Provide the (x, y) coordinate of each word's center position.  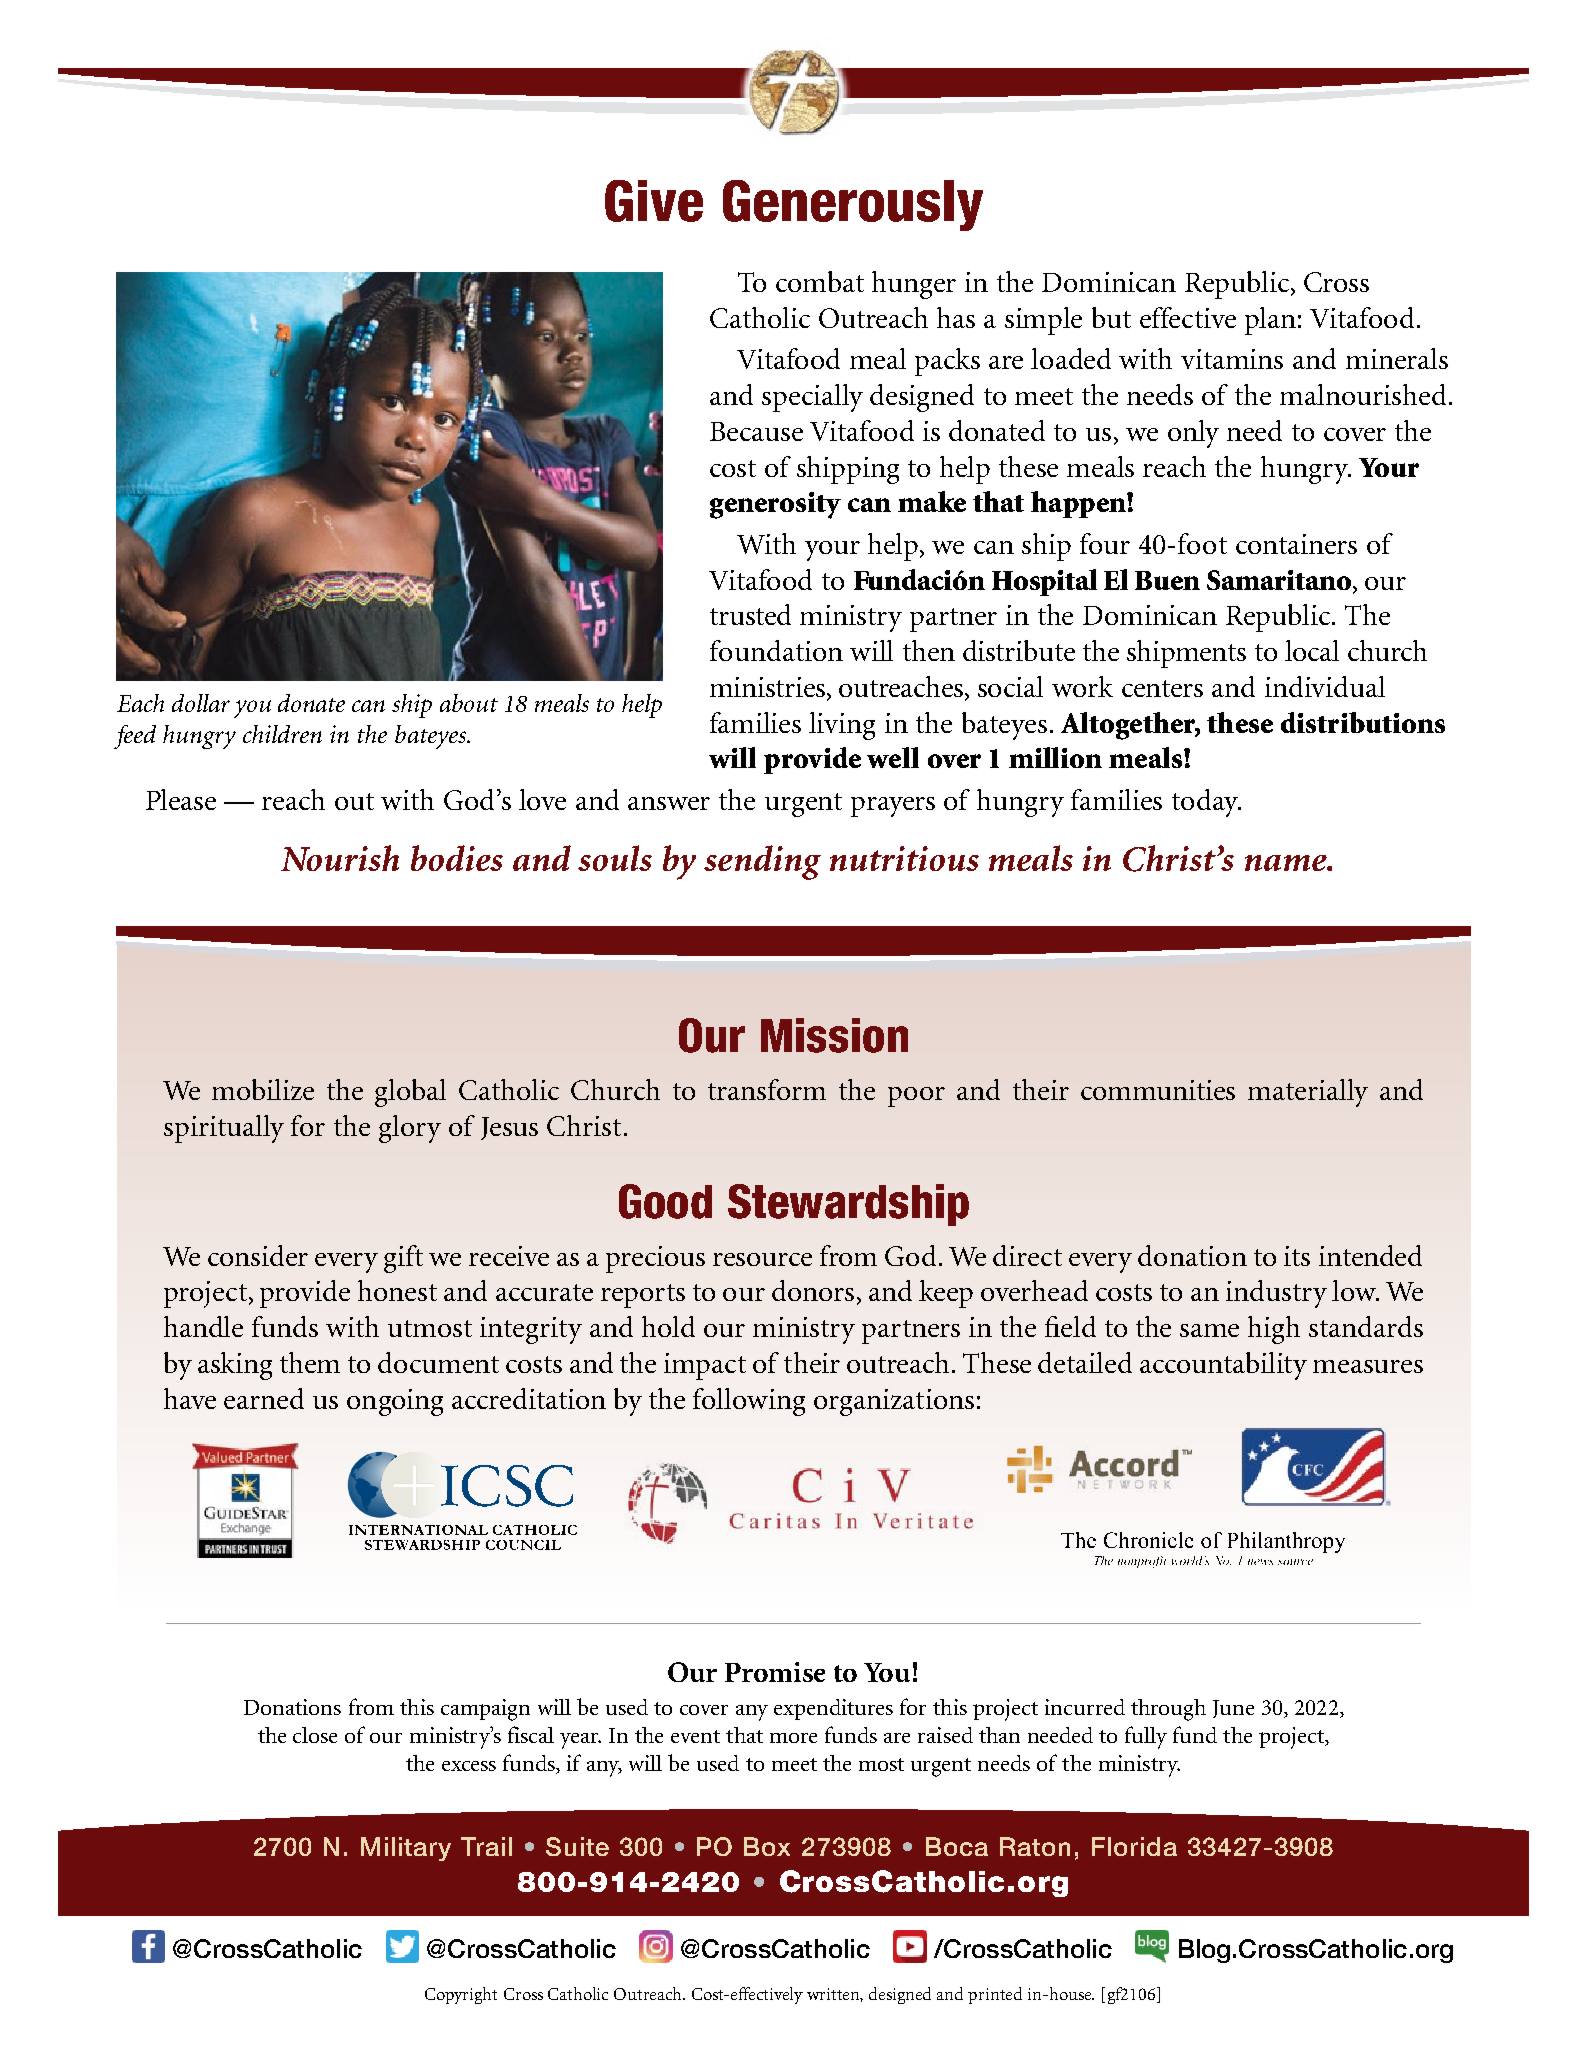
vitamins (1232, 359)
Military (406, 1849)
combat (820, 281)
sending (762, 862)
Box (767, 1846)
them (310, 1362)
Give (654, 201)
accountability (1223, 1366)
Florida (1134, 1846)
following (749, 1402)
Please (181, 799)
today (1206, 803)
